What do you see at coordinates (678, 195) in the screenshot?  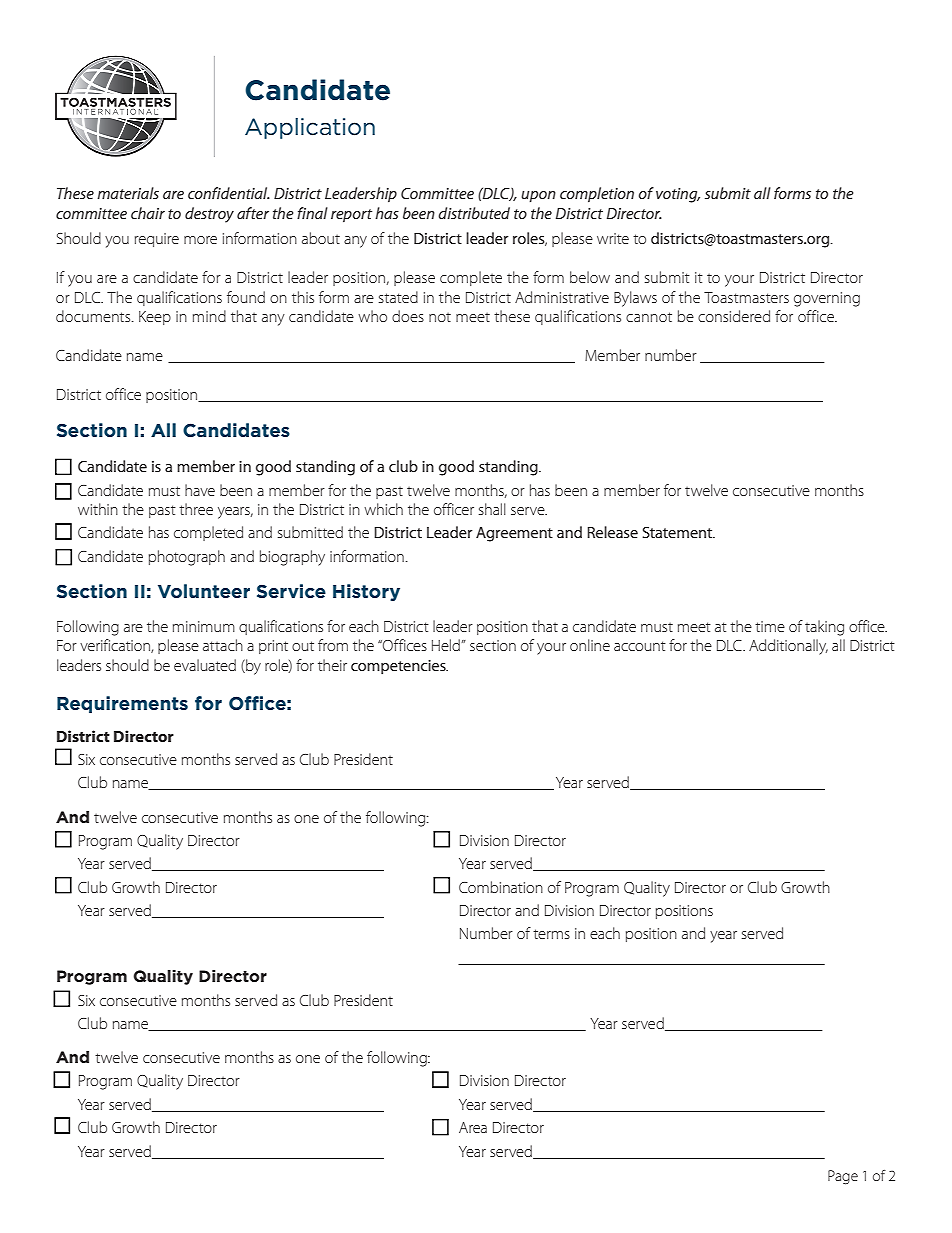 I see `voting` at bounding box center [678, 195].
